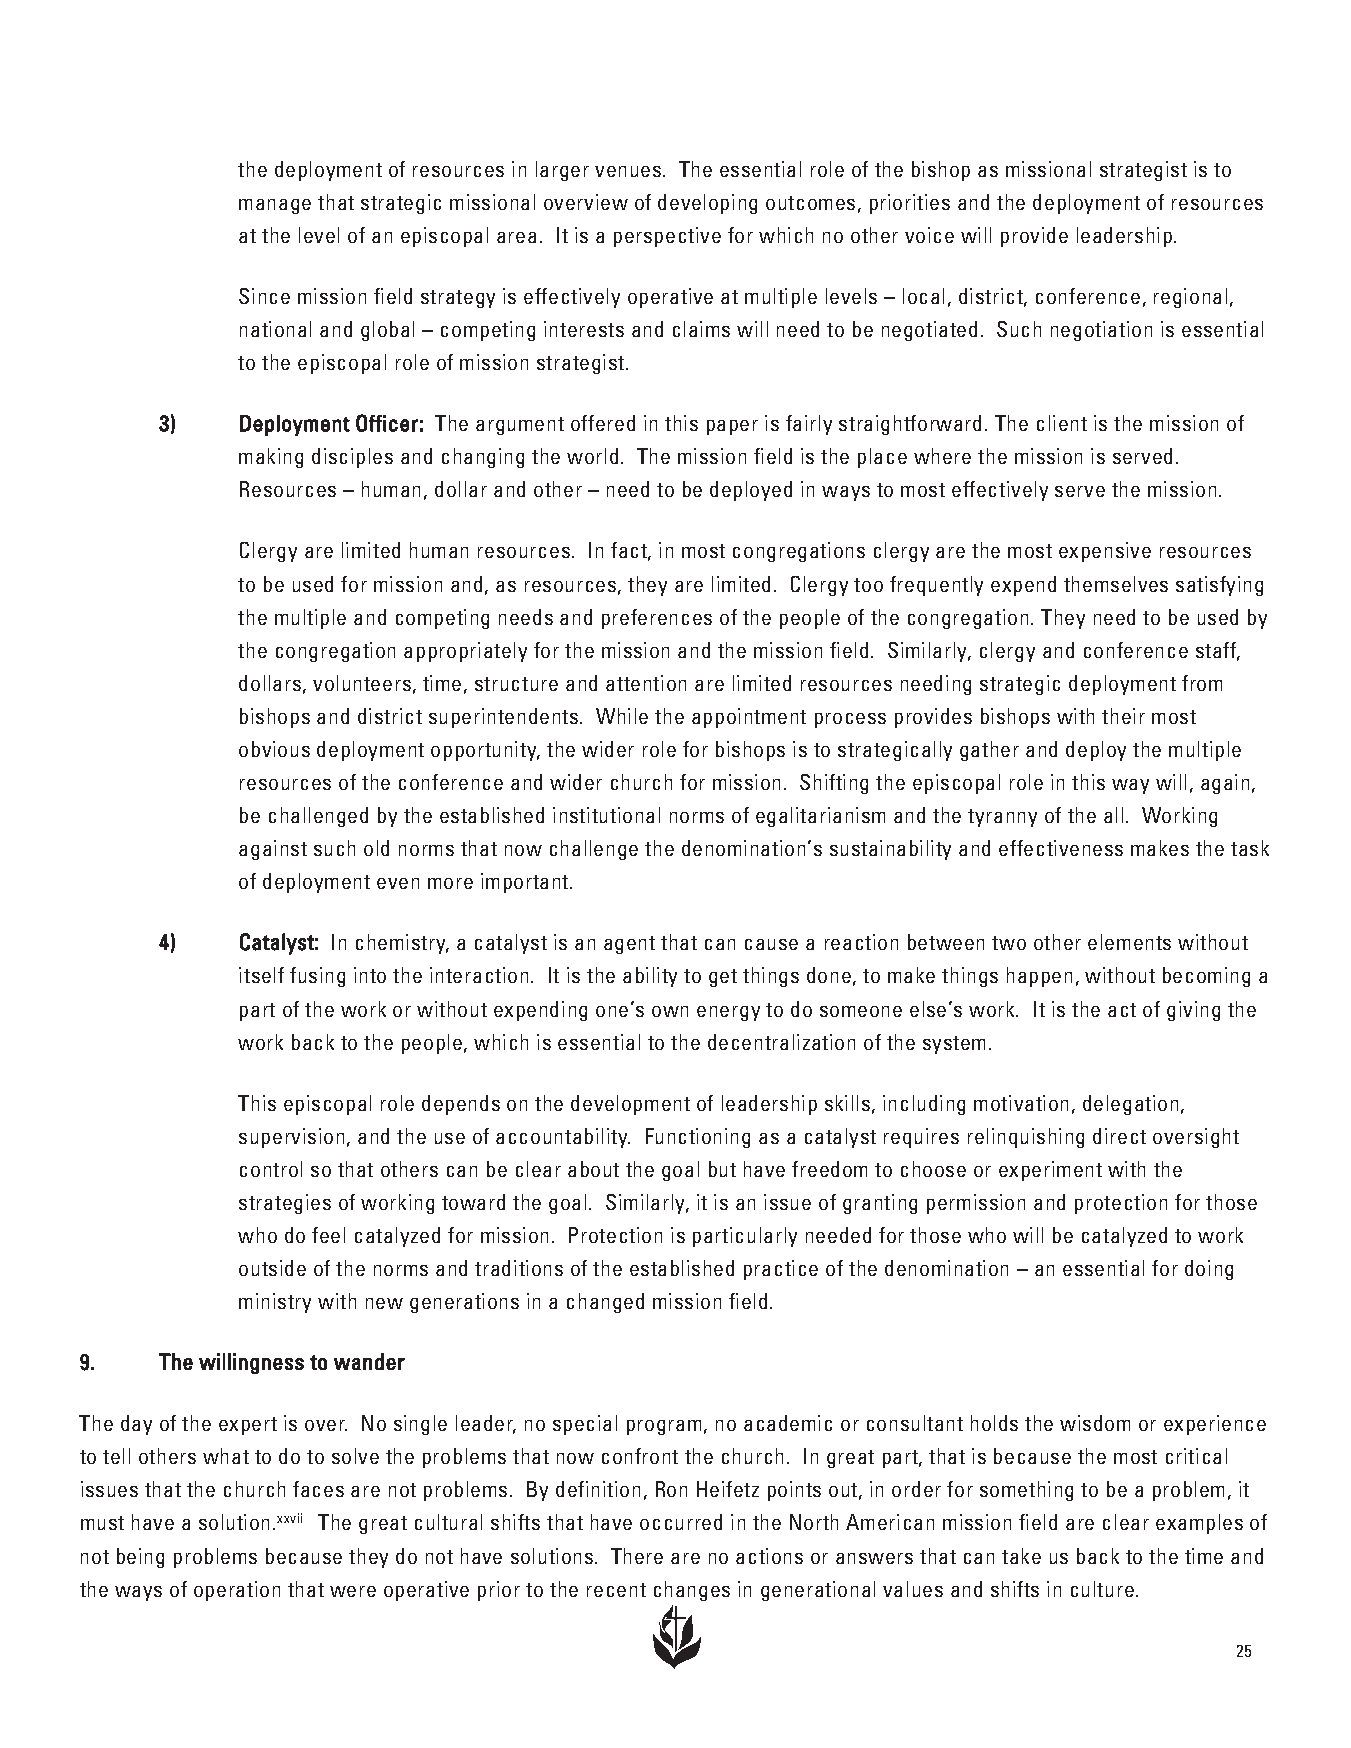 The width and height of the image is (1351, 1748). What do you see at coordinates (1190, 298) in the image?
I see `regional` at bounding box center [1190, 298].
